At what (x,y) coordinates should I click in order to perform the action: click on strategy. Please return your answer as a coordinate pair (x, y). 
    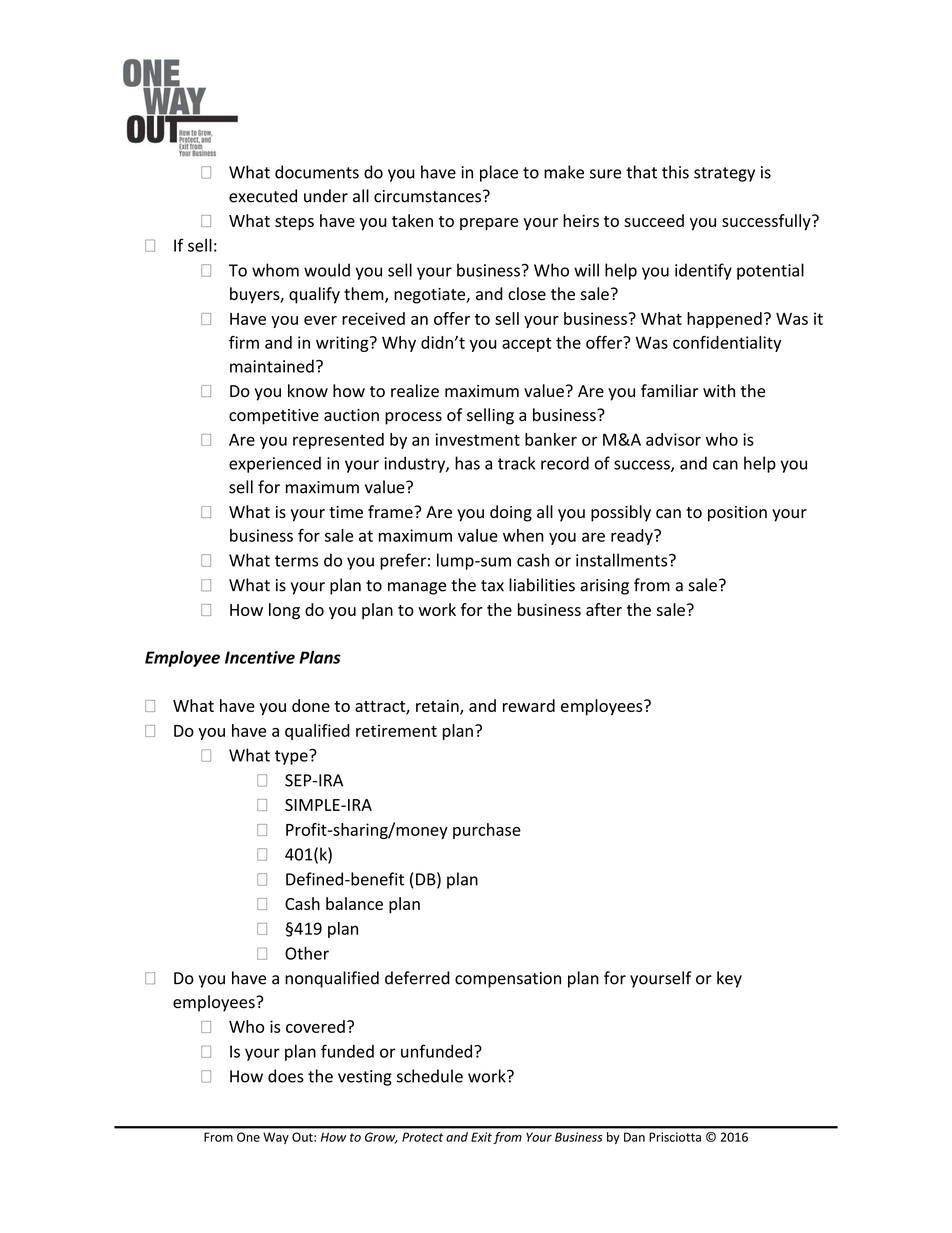
    Looking at the image, I should click on (724, 174).
